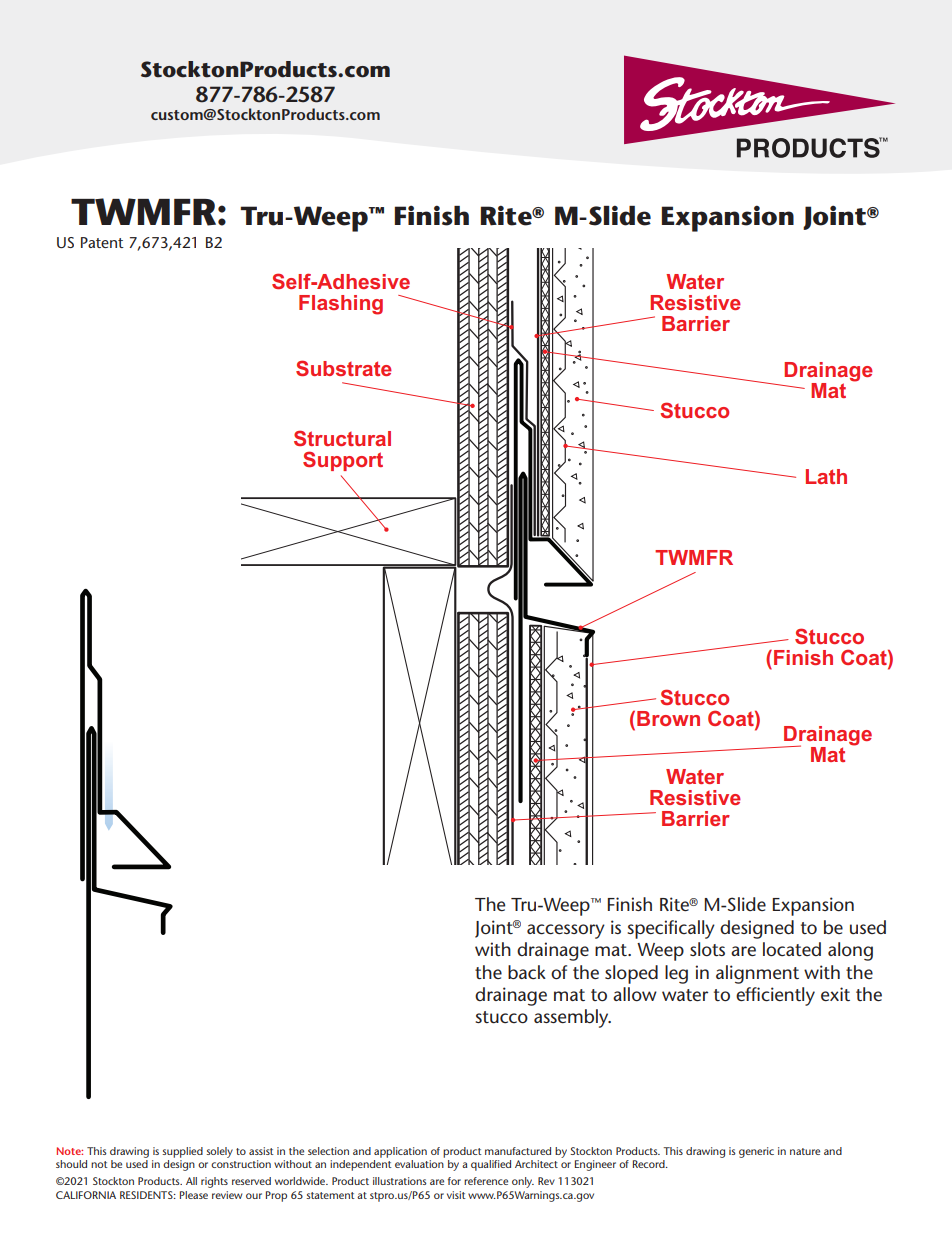 Image resolution: width=952 pixels, height=1233 pixels. I want to click on slots, so click(707, 949).
